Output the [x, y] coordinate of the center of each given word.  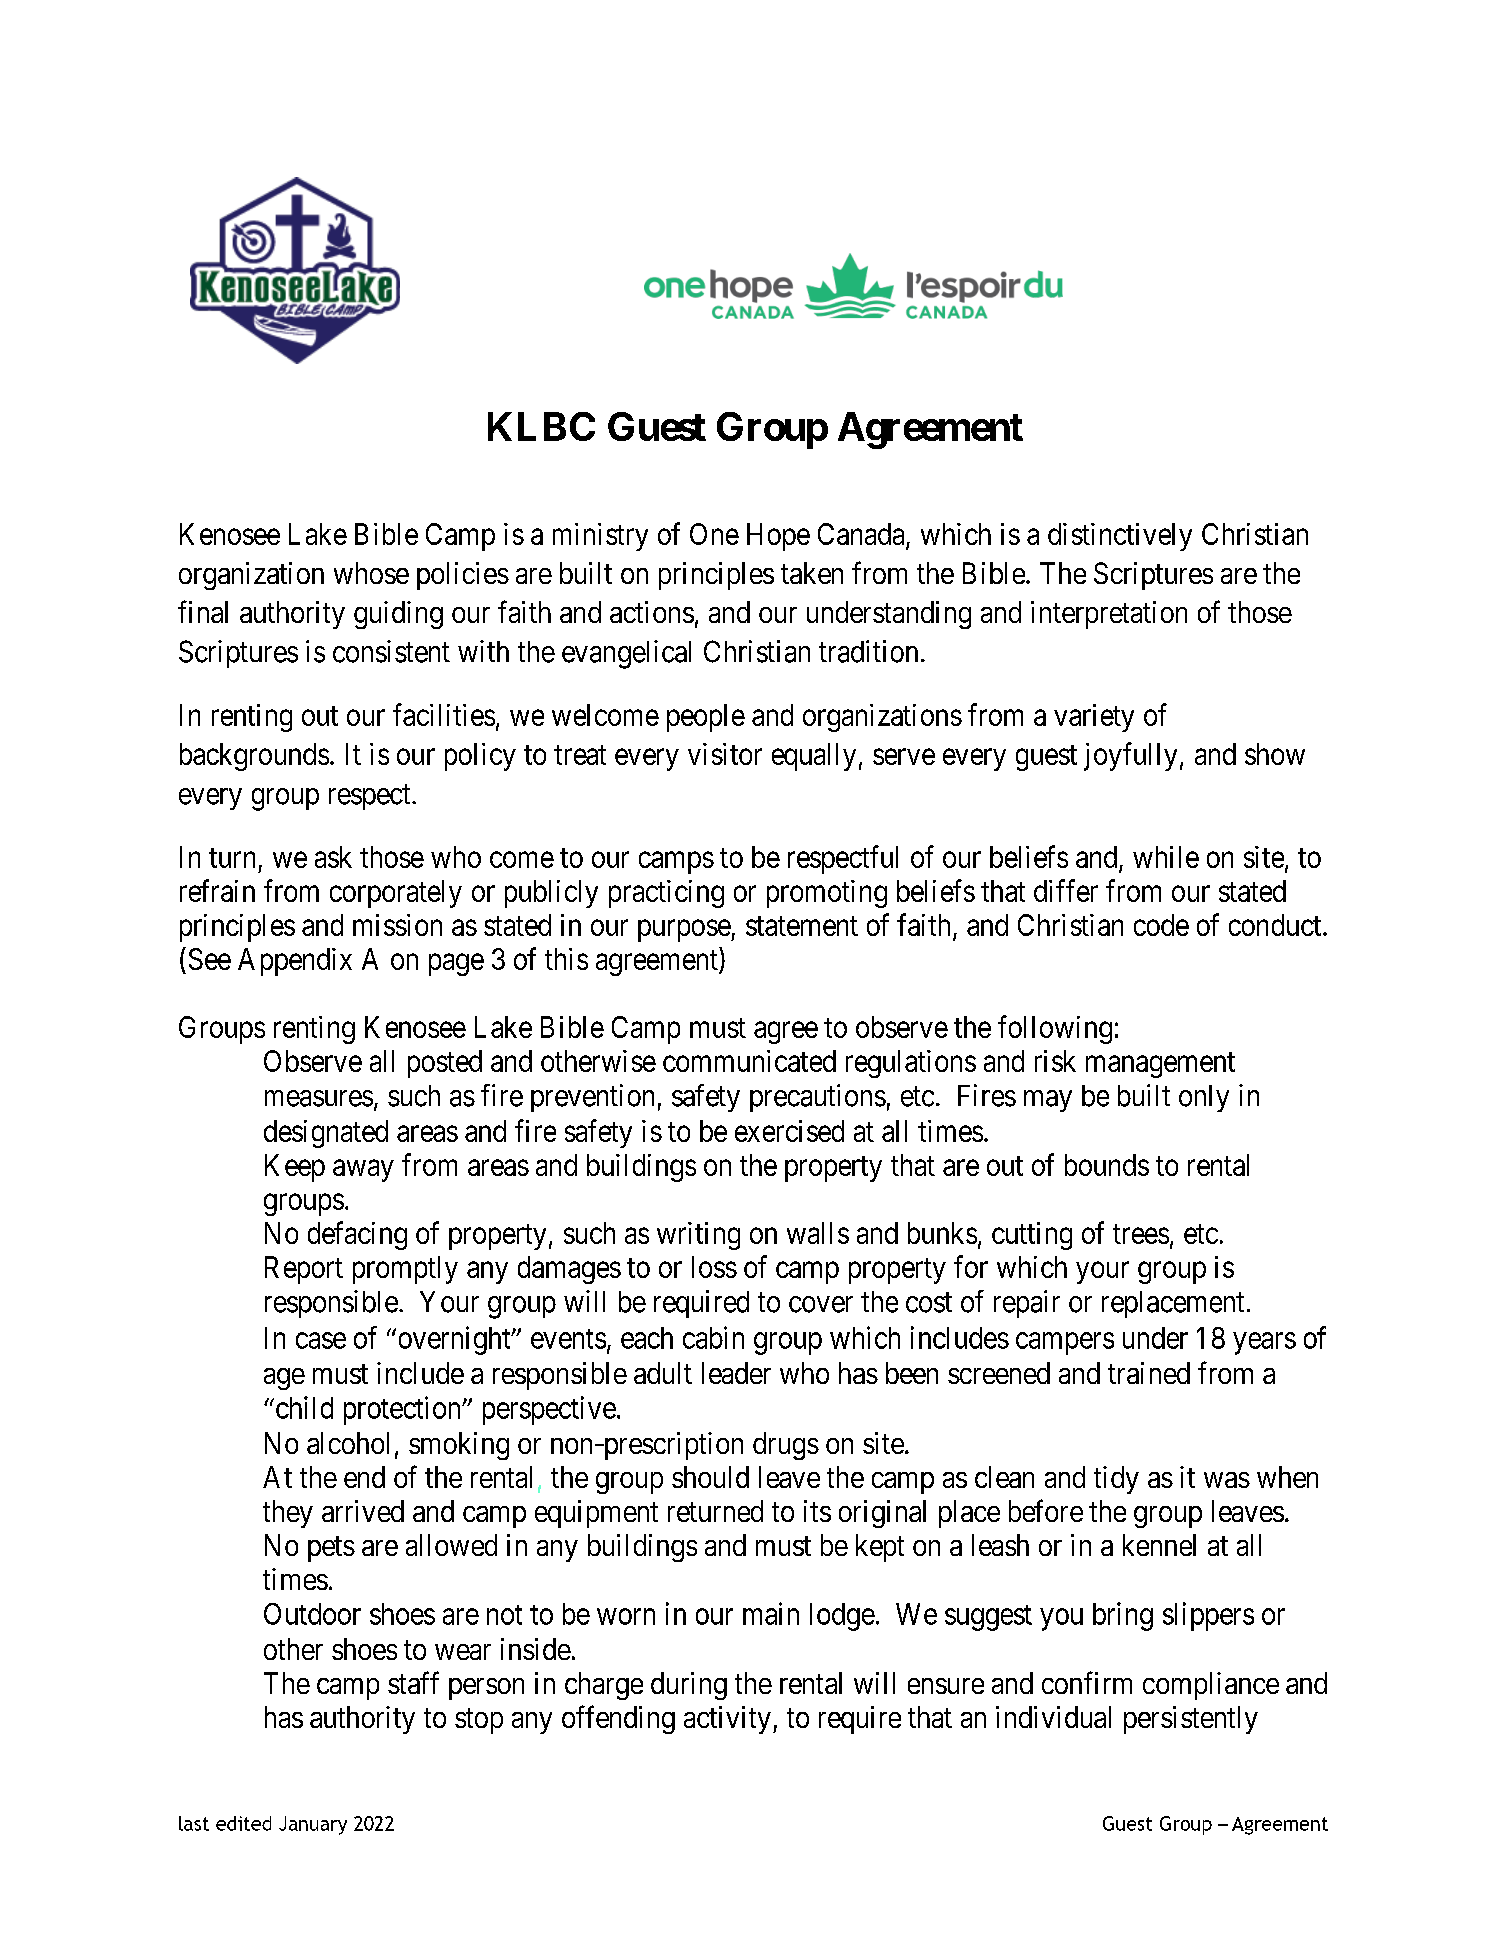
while [1166, 857]
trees [1141, 1234]
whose [371, 573]
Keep [295, 1168]
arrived [363, 1511]
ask [333, 857]
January [313, 1825]
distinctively [1120, 537]
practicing [666, 894]
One [714, 534]
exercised [789, 1131]
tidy [1116, 1480]
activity [727, 1720]
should [710, 1477]
